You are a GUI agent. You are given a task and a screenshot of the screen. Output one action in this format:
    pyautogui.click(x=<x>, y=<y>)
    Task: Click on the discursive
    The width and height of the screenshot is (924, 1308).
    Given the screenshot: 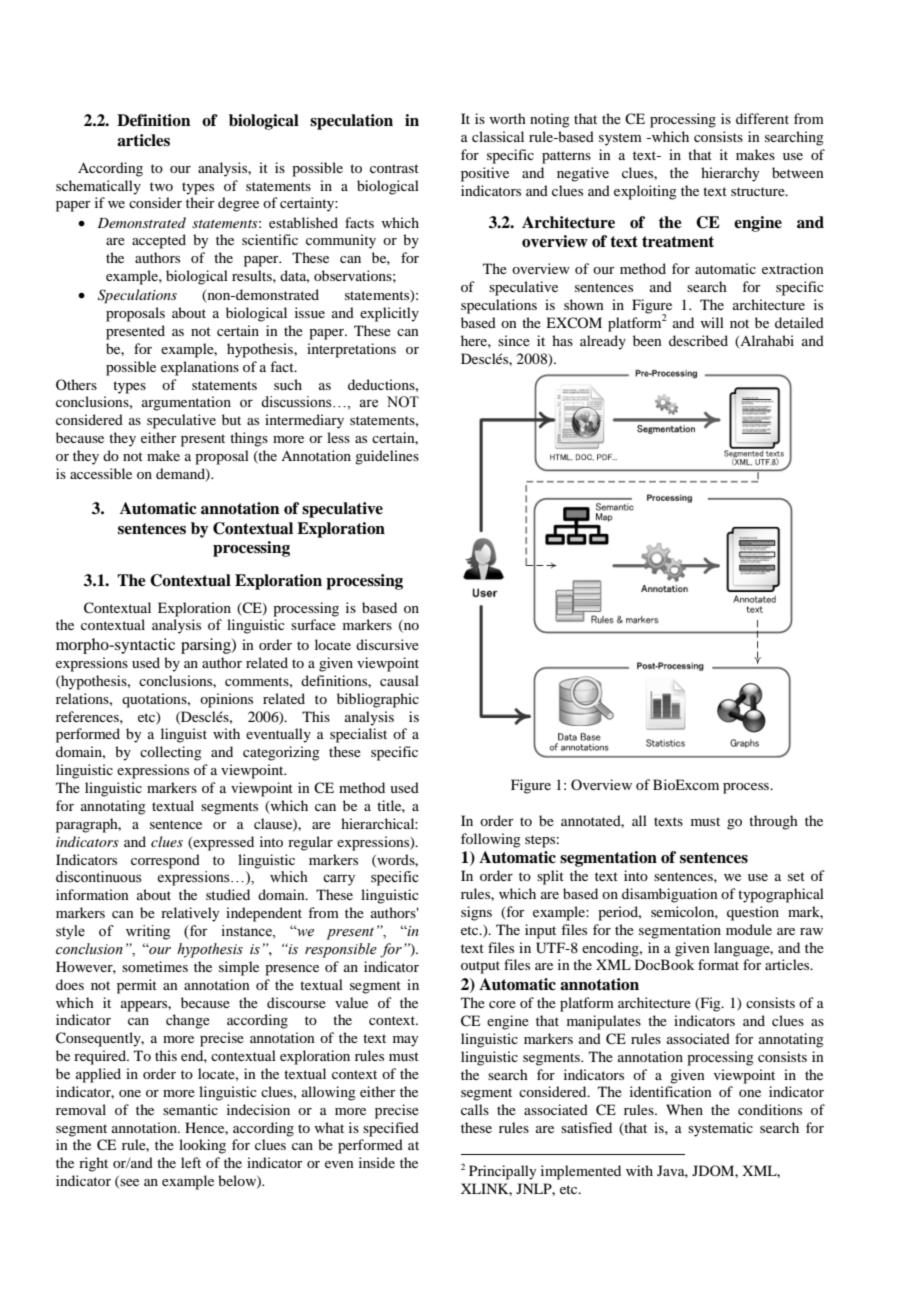 What is the action you would take?
    pyautogui.click(x=387, y=644)
